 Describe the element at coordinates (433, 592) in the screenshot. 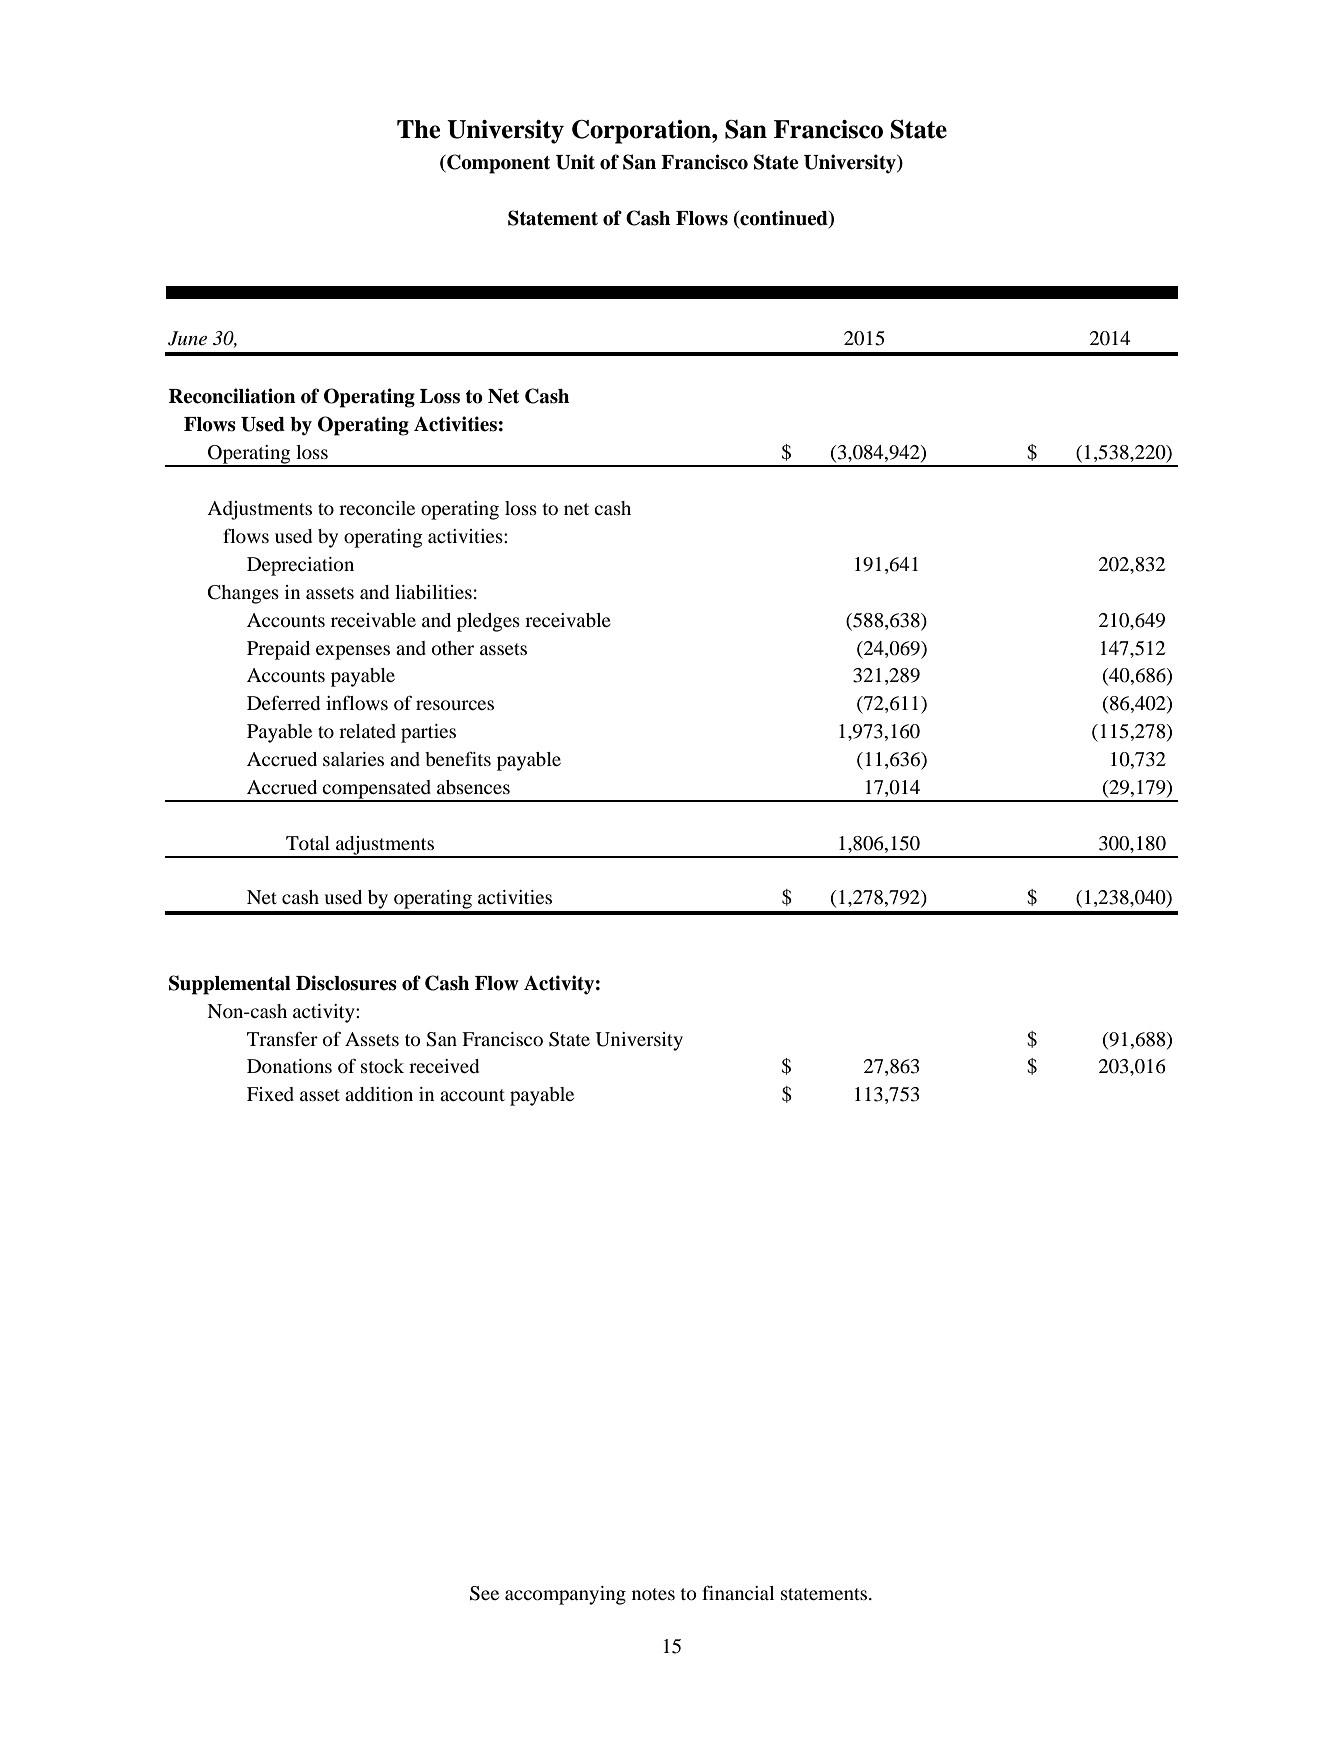

I see `liabilities` at that location.
